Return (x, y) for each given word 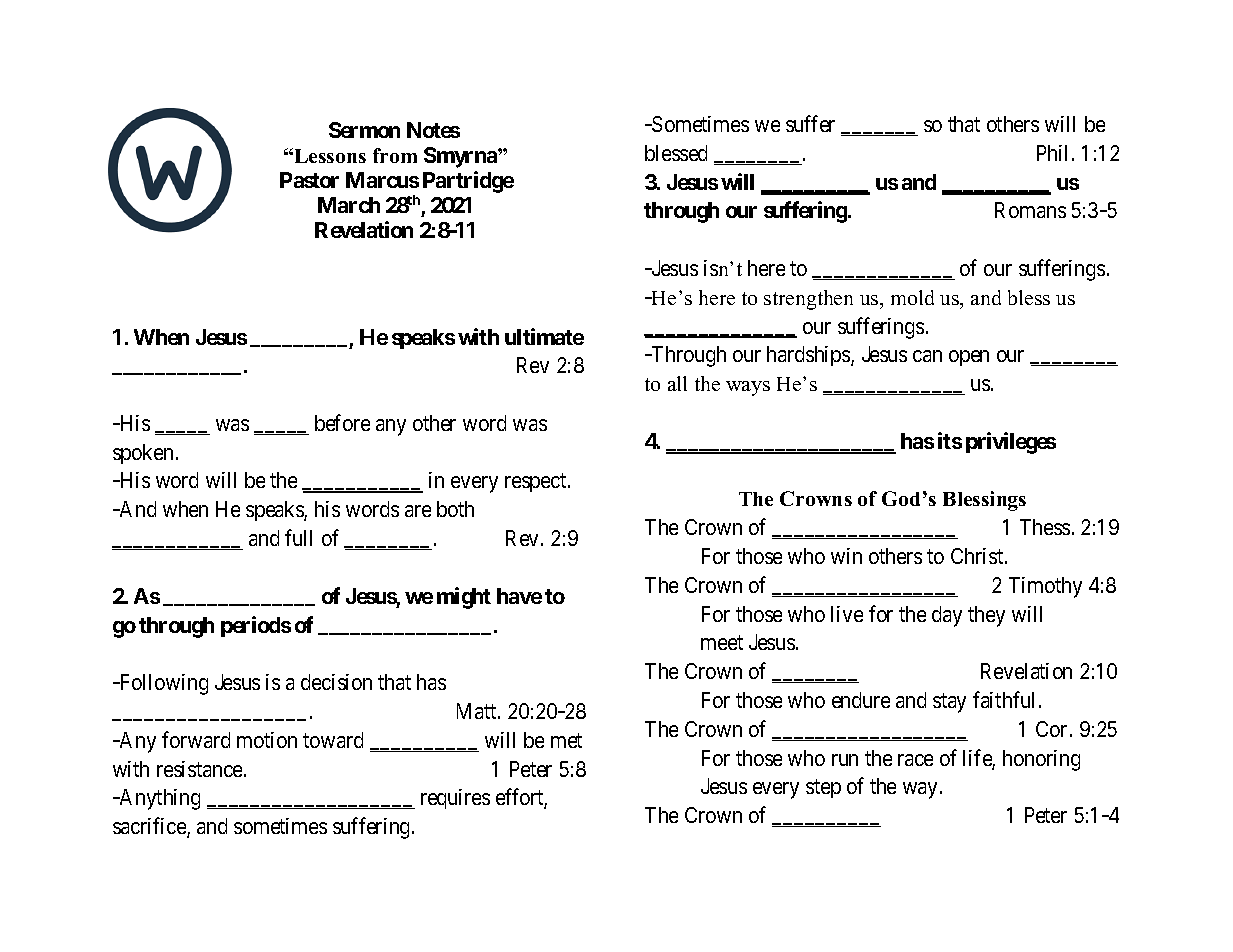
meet (722, 643)
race (915, 760)
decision (336, 682)
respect (537, 483)
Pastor (309, 180)
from (395, 155)
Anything (158, 799)
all (677, 383)
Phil (1055, 153)
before (342, 422)
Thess (1045, 527)
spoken (143, 454)
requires (455, 799)
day (947, 616)
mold (912, 297)
